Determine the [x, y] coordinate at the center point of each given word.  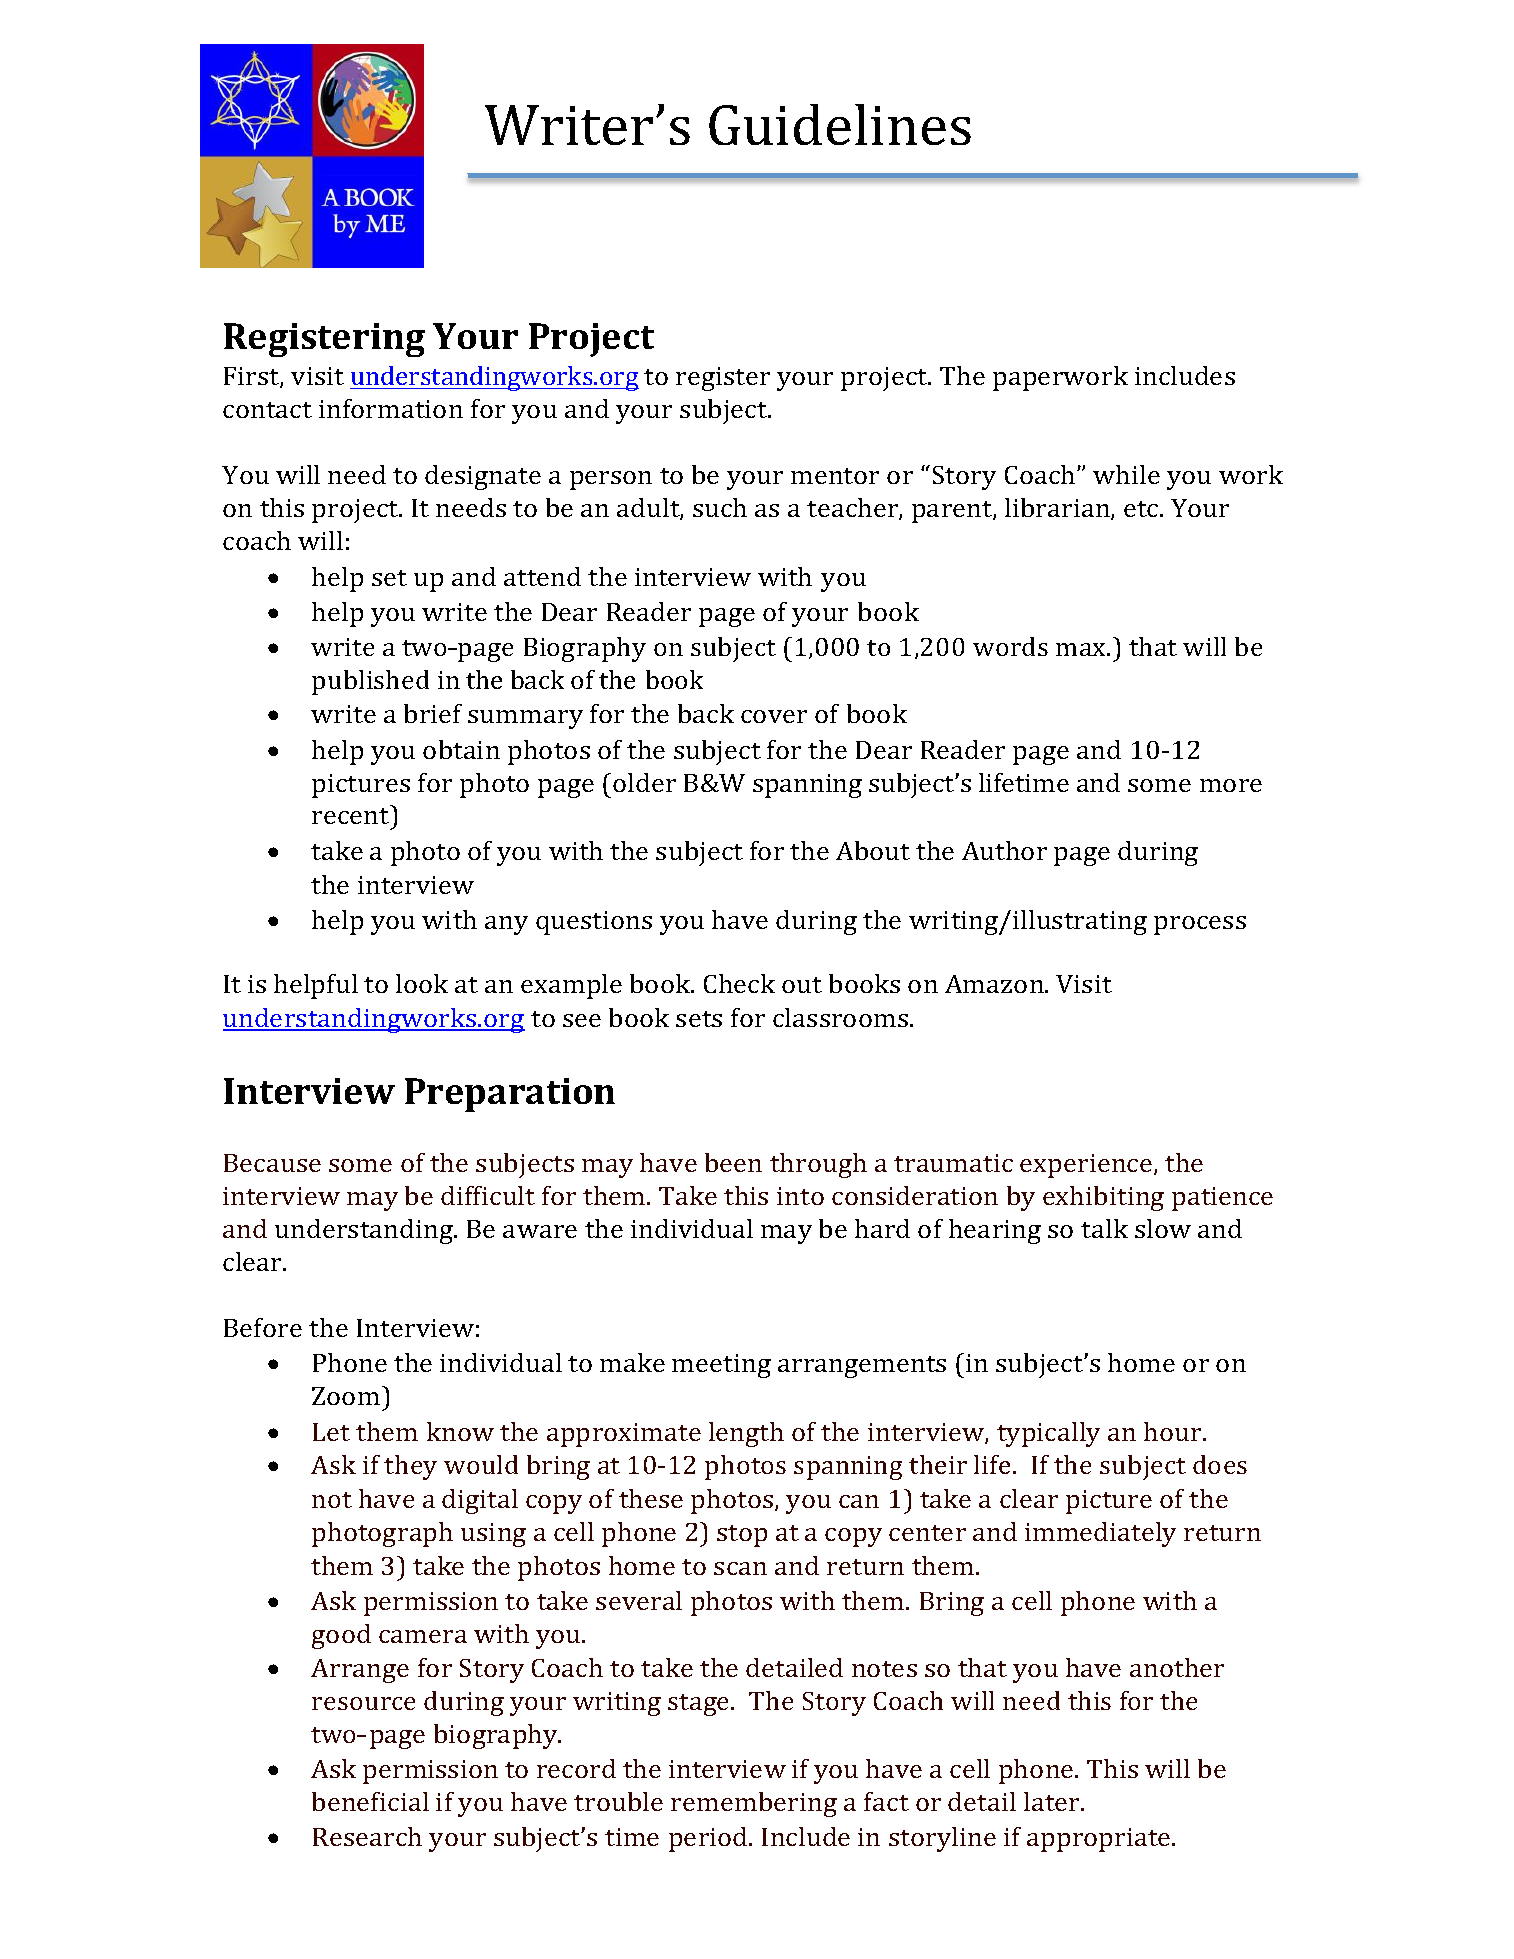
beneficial [370, 1801]
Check [739, 983]
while [1126, 474]
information [391, 408]
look [422, 983]
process [1200, 925]
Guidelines [840, 124]
